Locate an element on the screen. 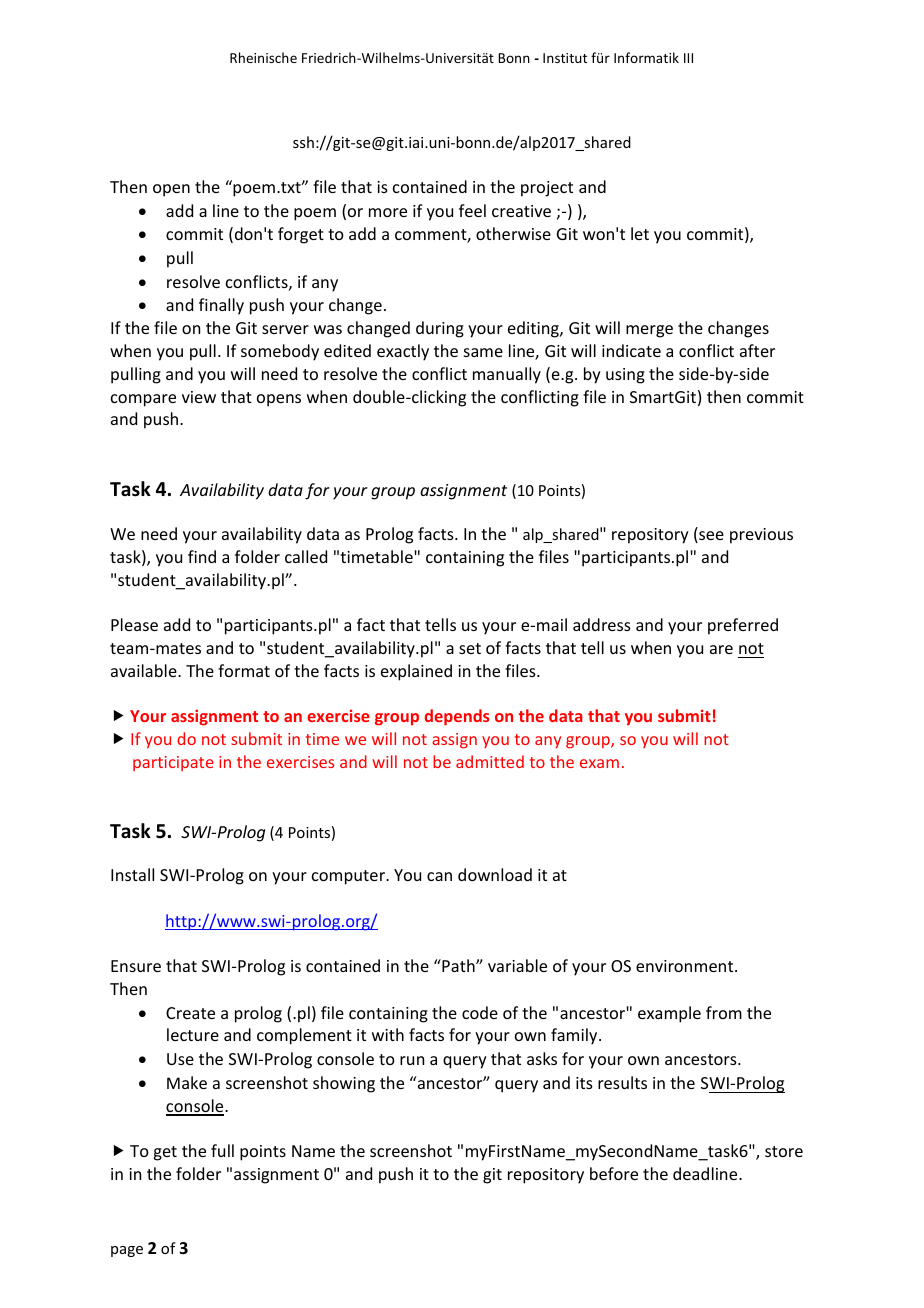  can is located at coordinates (439, 876).
